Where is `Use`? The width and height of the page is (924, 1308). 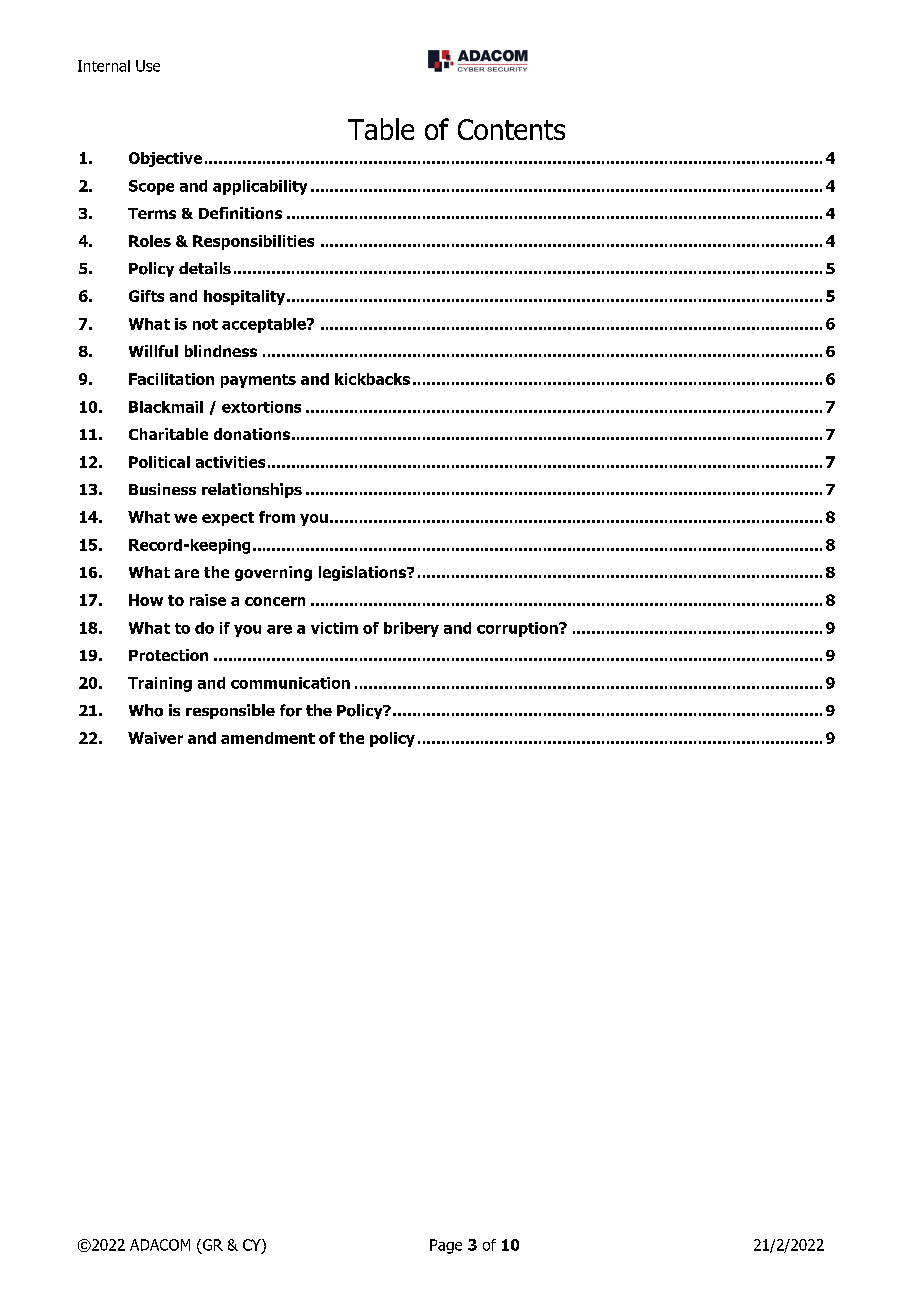 Use is located at coordinates (148, 66).
